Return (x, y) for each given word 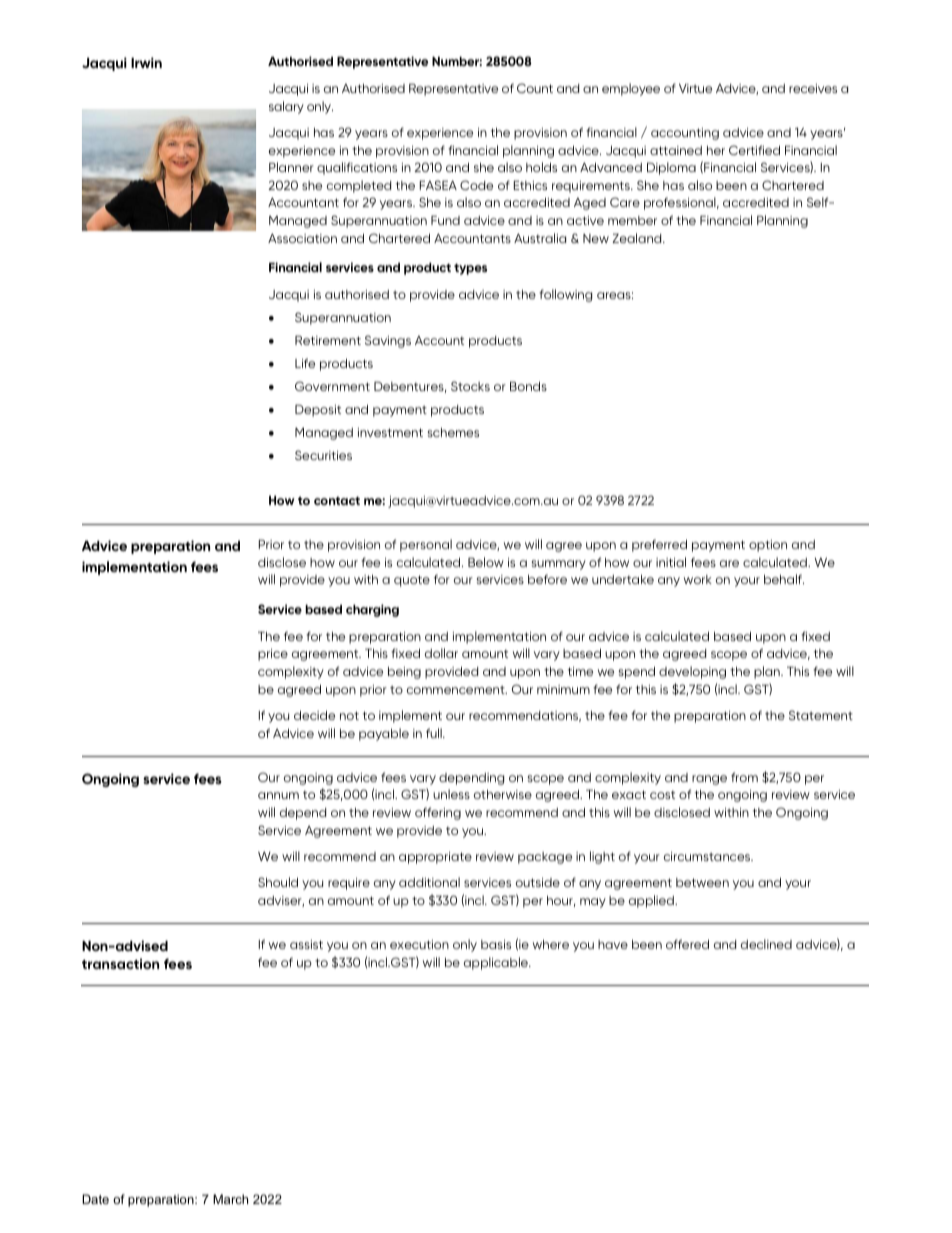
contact (337, 501)
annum (278, 795)
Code (476, 185)
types (470, 269)
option (768, 546)
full (435, 733)
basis (496, 944)
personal (426, 545)
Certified (754, 150)
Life (305, 363)
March (230, 1199)
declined (766, 944)
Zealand (638, 238)
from (744, 777)
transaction (120, 963)
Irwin (146, 62)
